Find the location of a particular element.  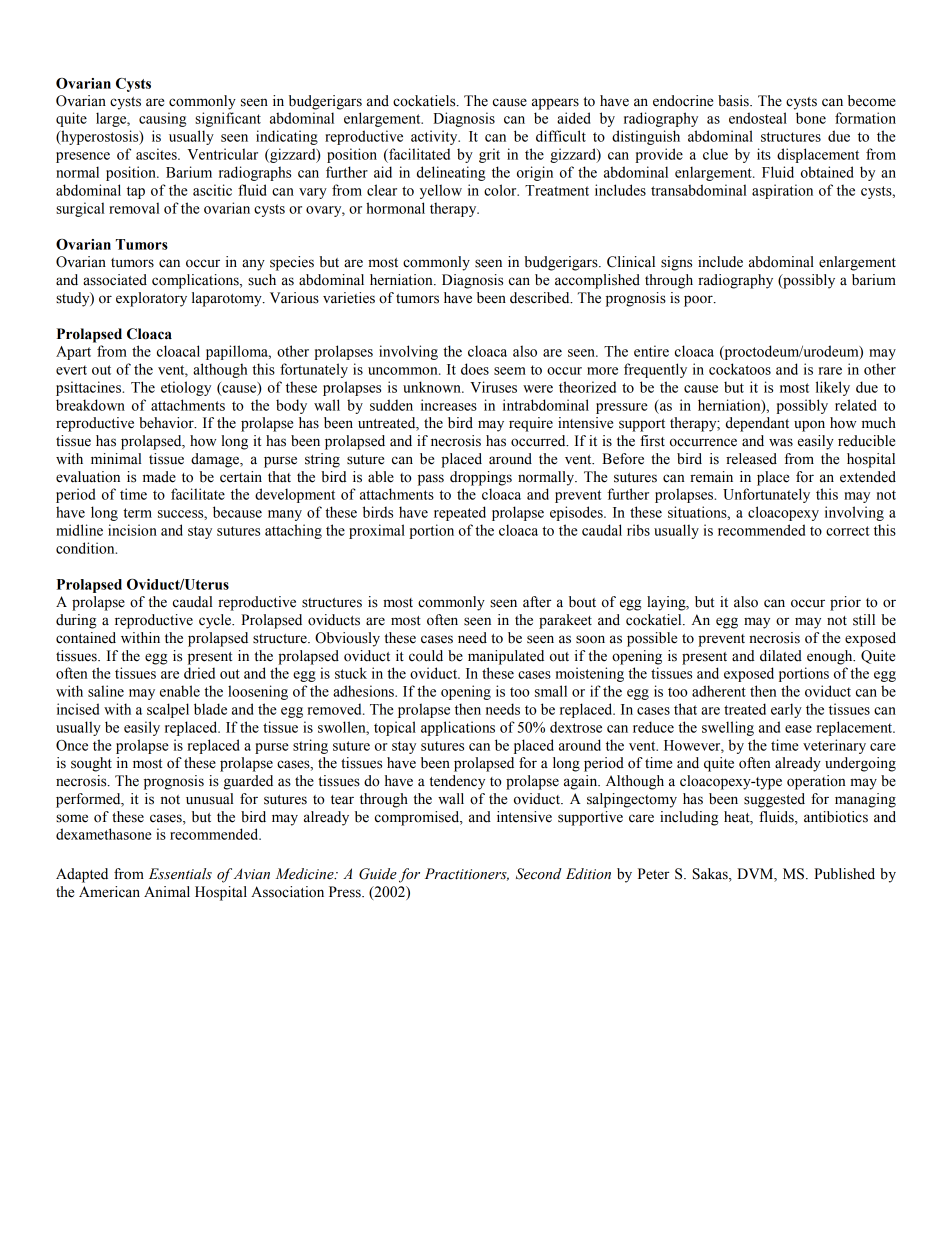

droppings is located at coordinates (481, 478).
